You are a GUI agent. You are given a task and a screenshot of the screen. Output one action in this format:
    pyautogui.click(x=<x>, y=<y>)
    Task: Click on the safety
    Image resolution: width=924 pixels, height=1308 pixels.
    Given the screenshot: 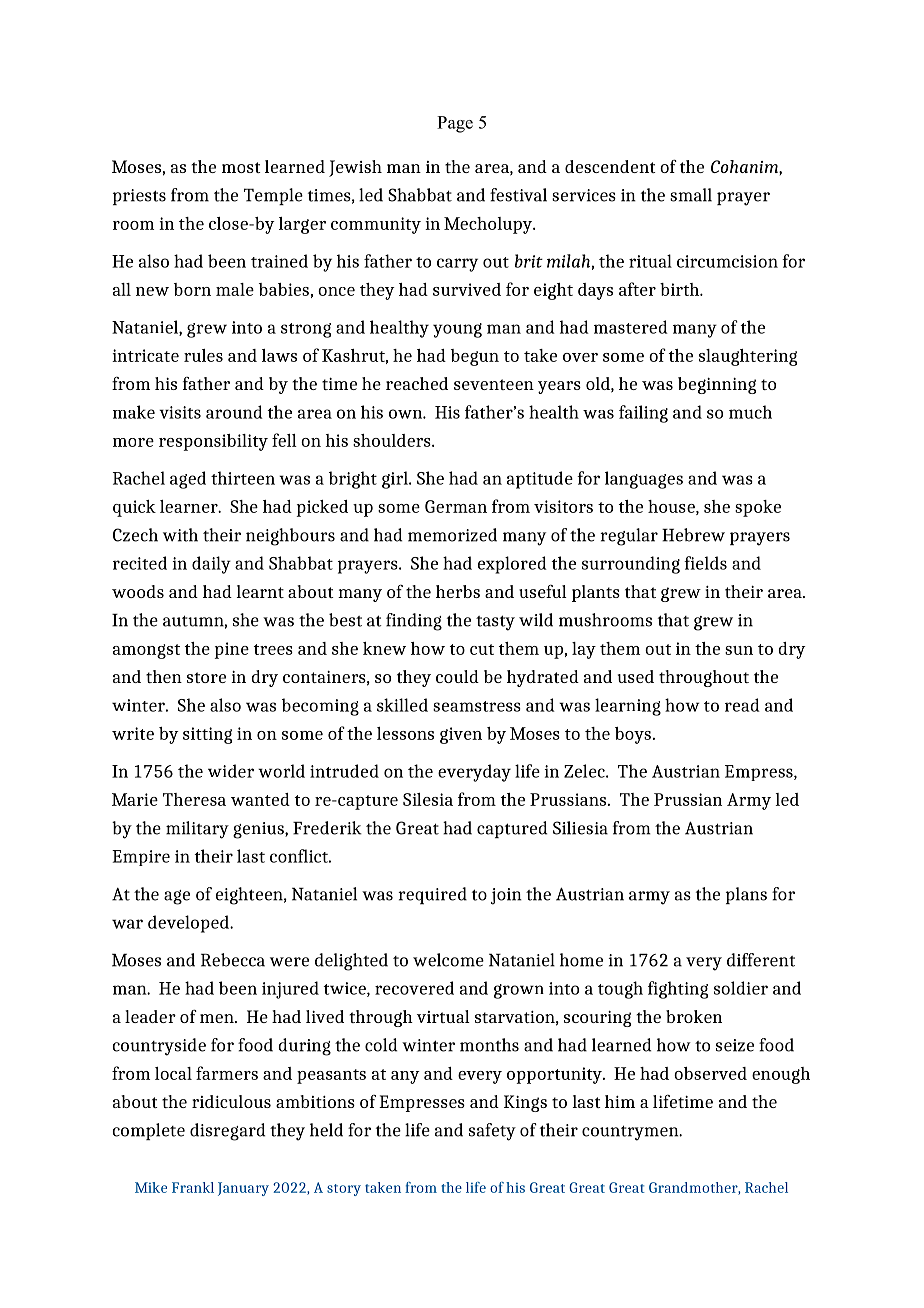 What is the action you would take?
    pyautogui.click(x=492, y=1132)
